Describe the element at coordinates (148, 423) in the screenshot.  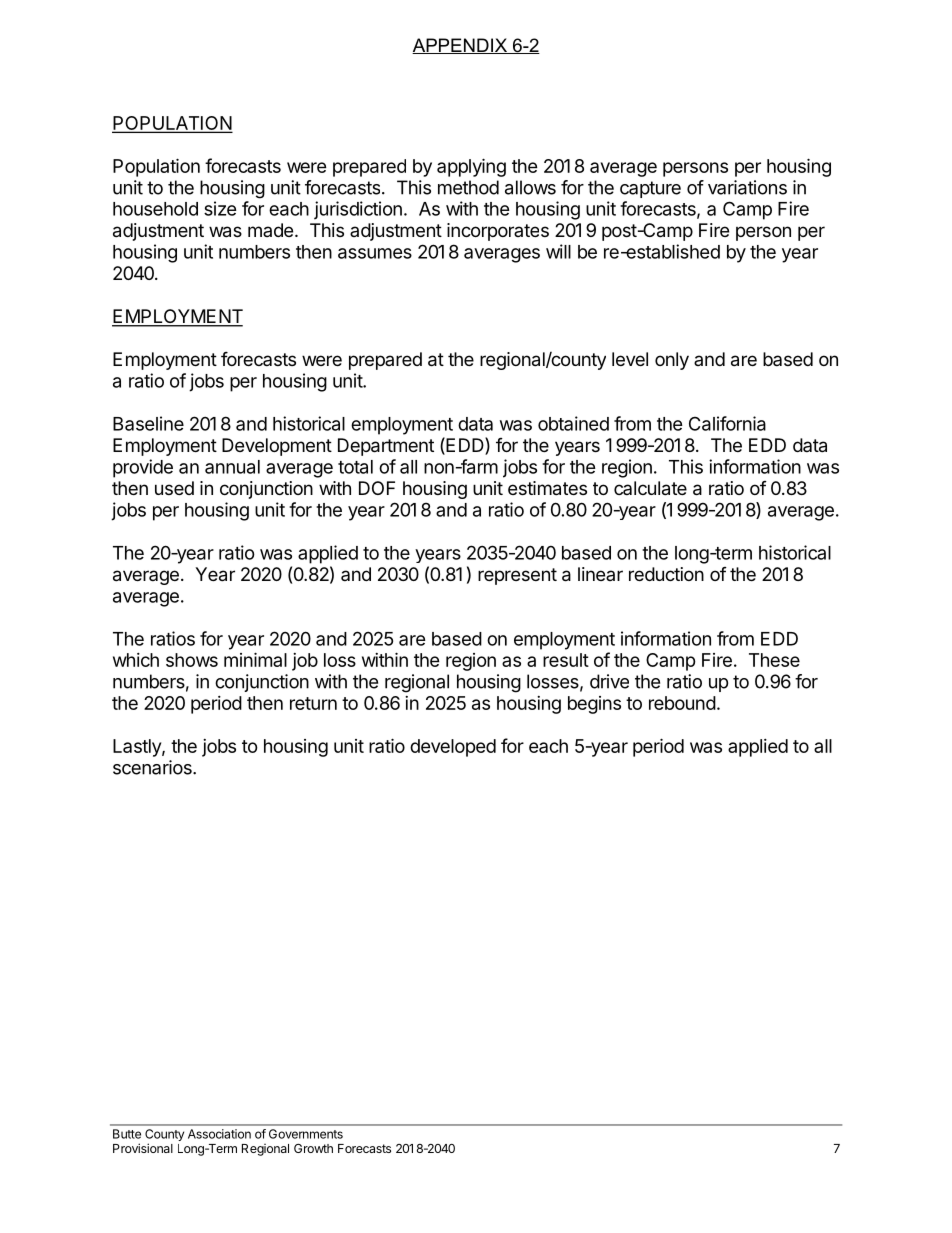
I see `Baseline` at that location.
